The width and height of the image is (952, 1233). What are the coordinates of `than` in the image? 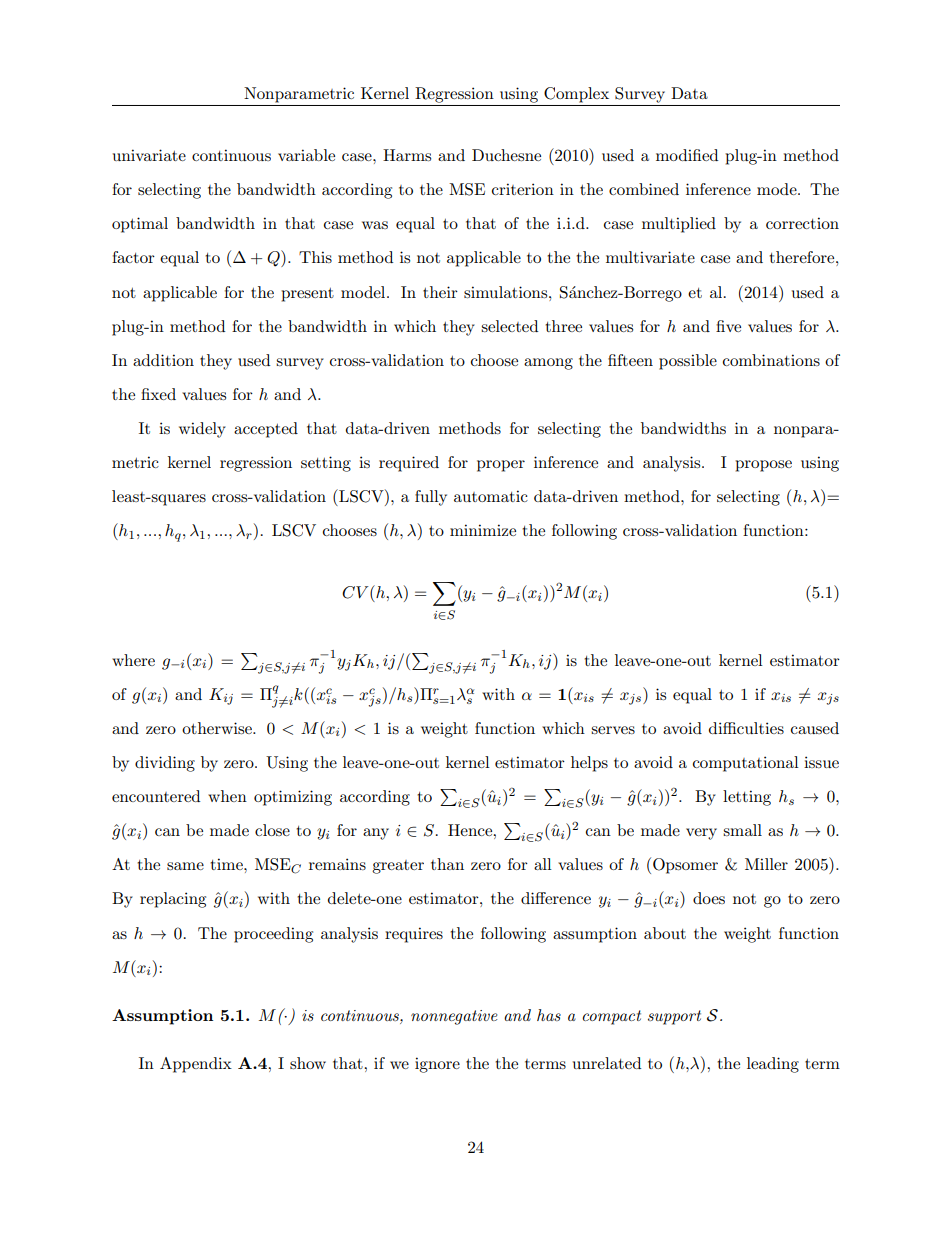 It's located at (447, 864).
